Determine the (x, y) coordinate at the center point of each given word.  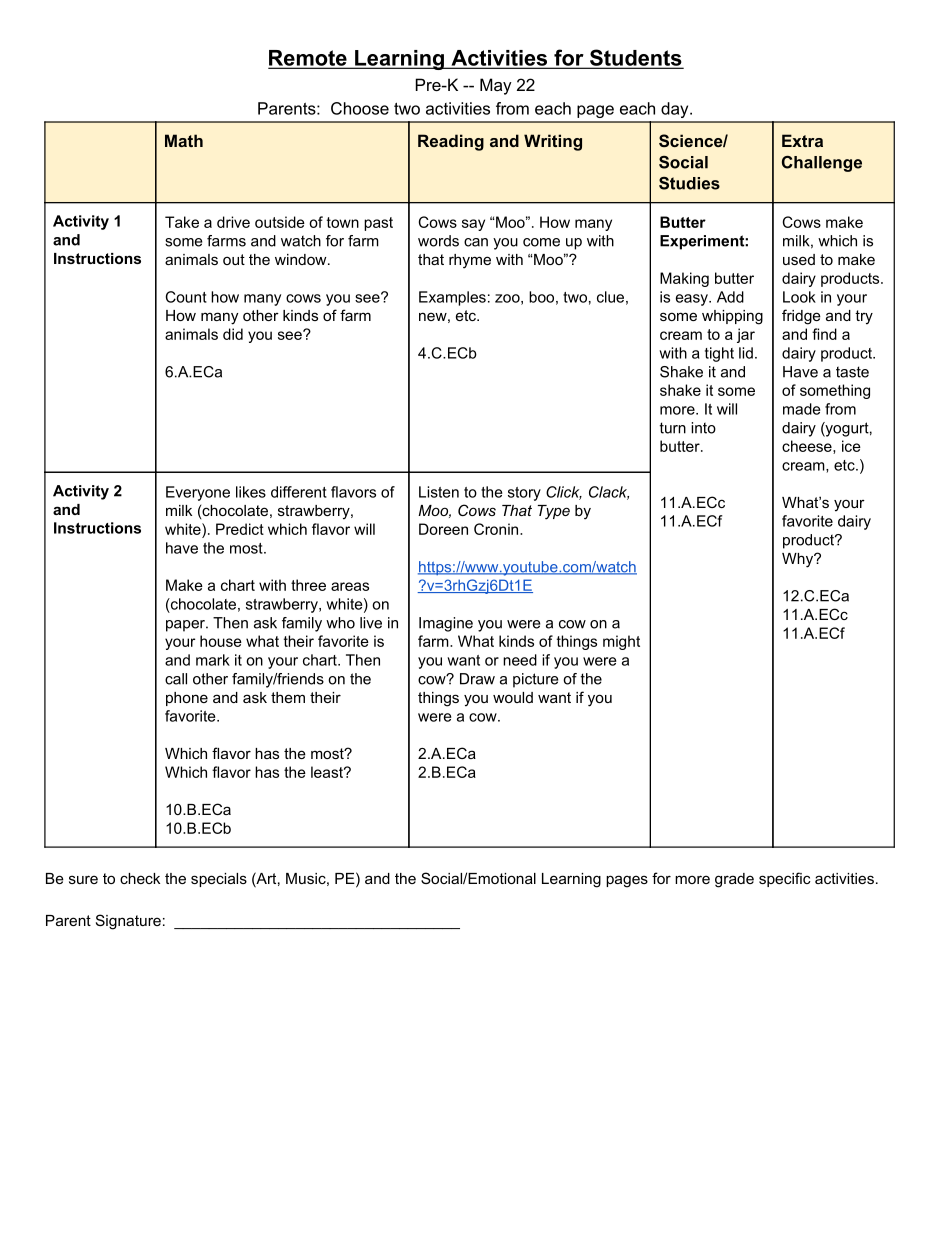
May (496, 86)
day (676, 110)
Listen (439, 492)
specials (219, 880)
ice (851, 446)
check (140, 878)
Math (184, 140)
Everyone (198, 493)
